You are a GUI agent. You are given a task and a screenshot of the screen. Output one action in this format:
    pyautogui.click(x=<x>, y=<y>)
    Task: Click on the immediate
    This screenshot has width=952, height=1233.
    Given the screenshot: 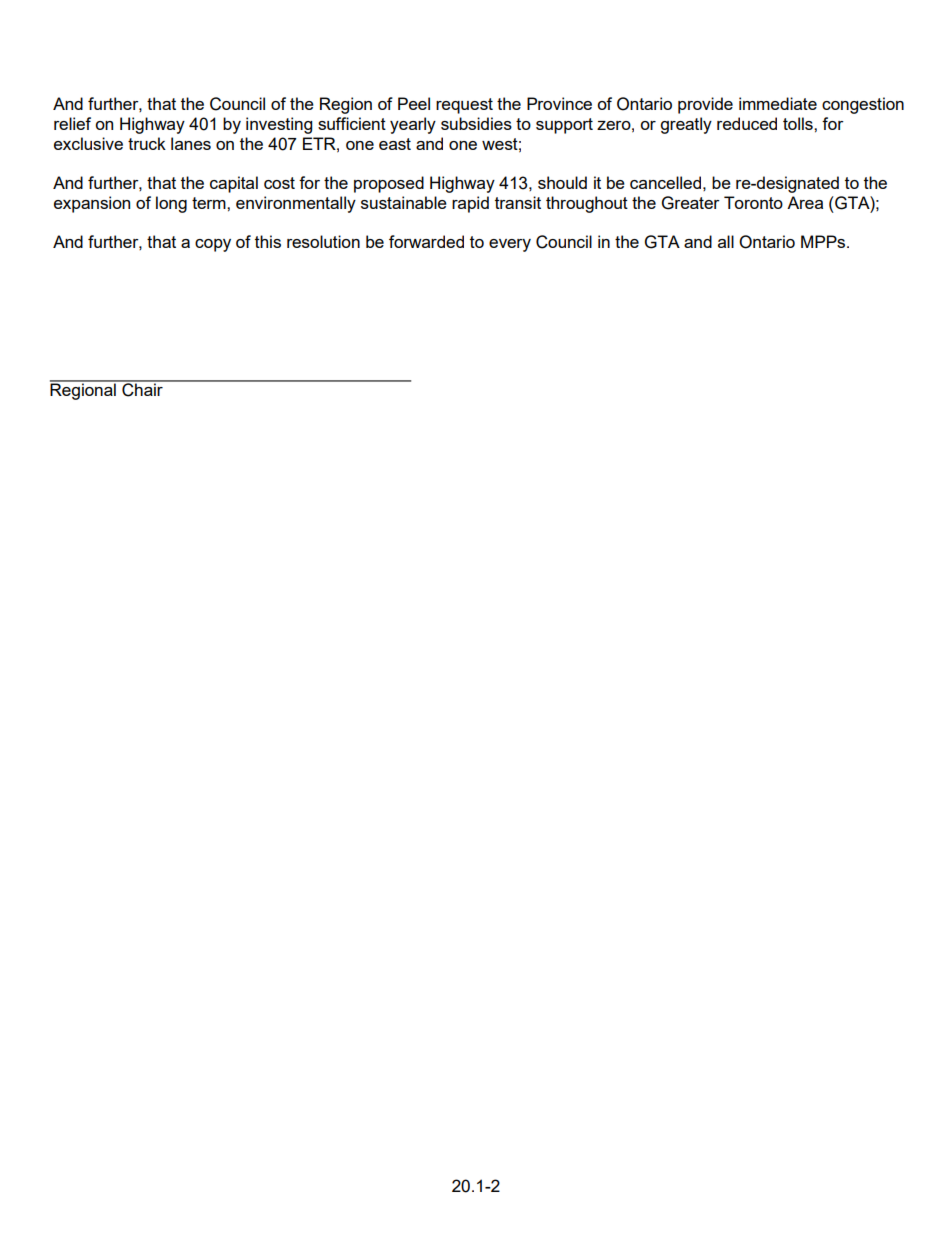 What is the action you would take?
    pyautogui.click(x=778, y=103)
